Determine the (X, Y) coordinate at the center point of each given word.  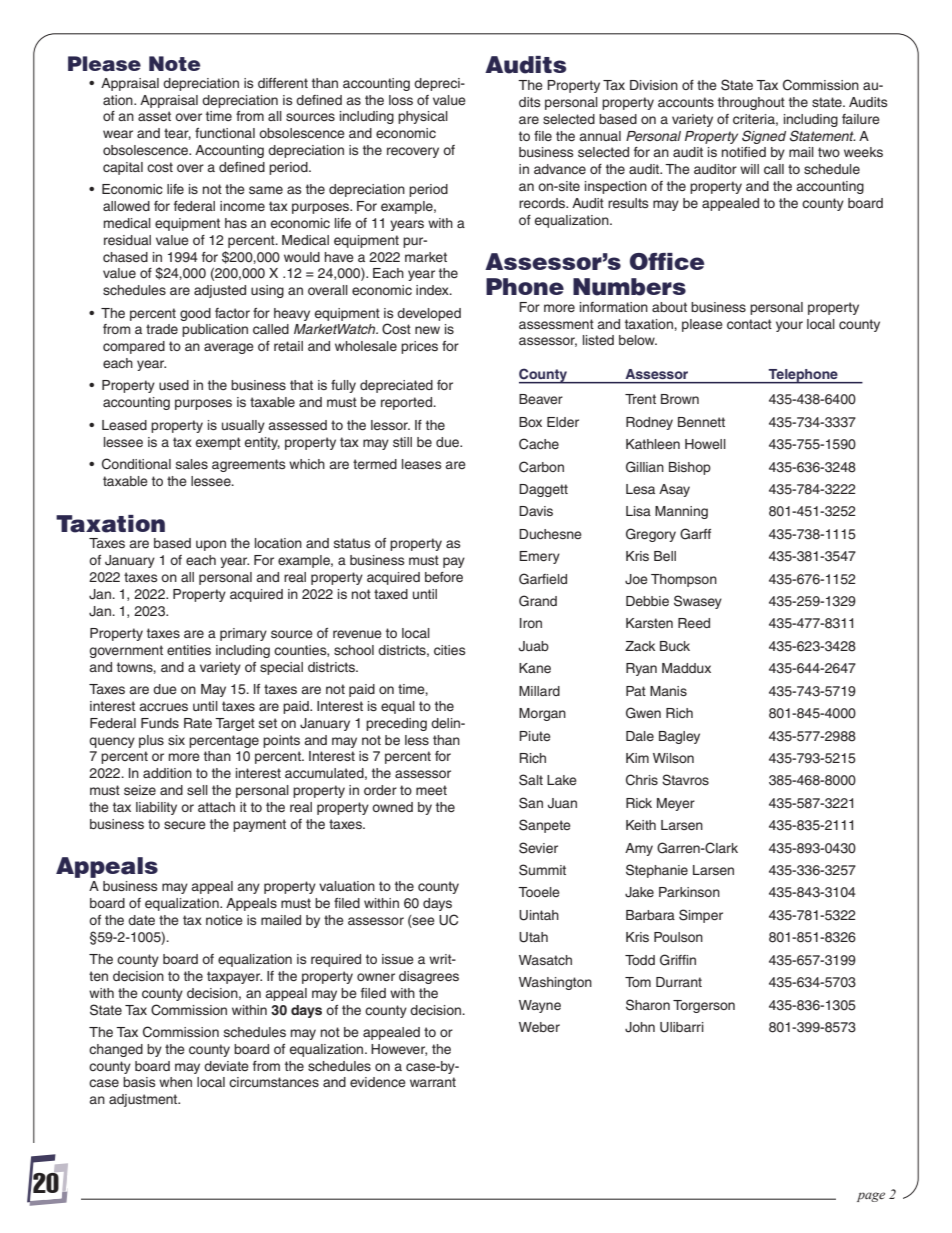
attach (216, 807)
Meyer (676, 804)
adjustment (144, 1100)
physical (423, 117)
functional (225, 133)
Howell (705, 444)
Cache (539, 444)
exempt (218, 443)
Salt (531, 780)
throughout (751, 103)
